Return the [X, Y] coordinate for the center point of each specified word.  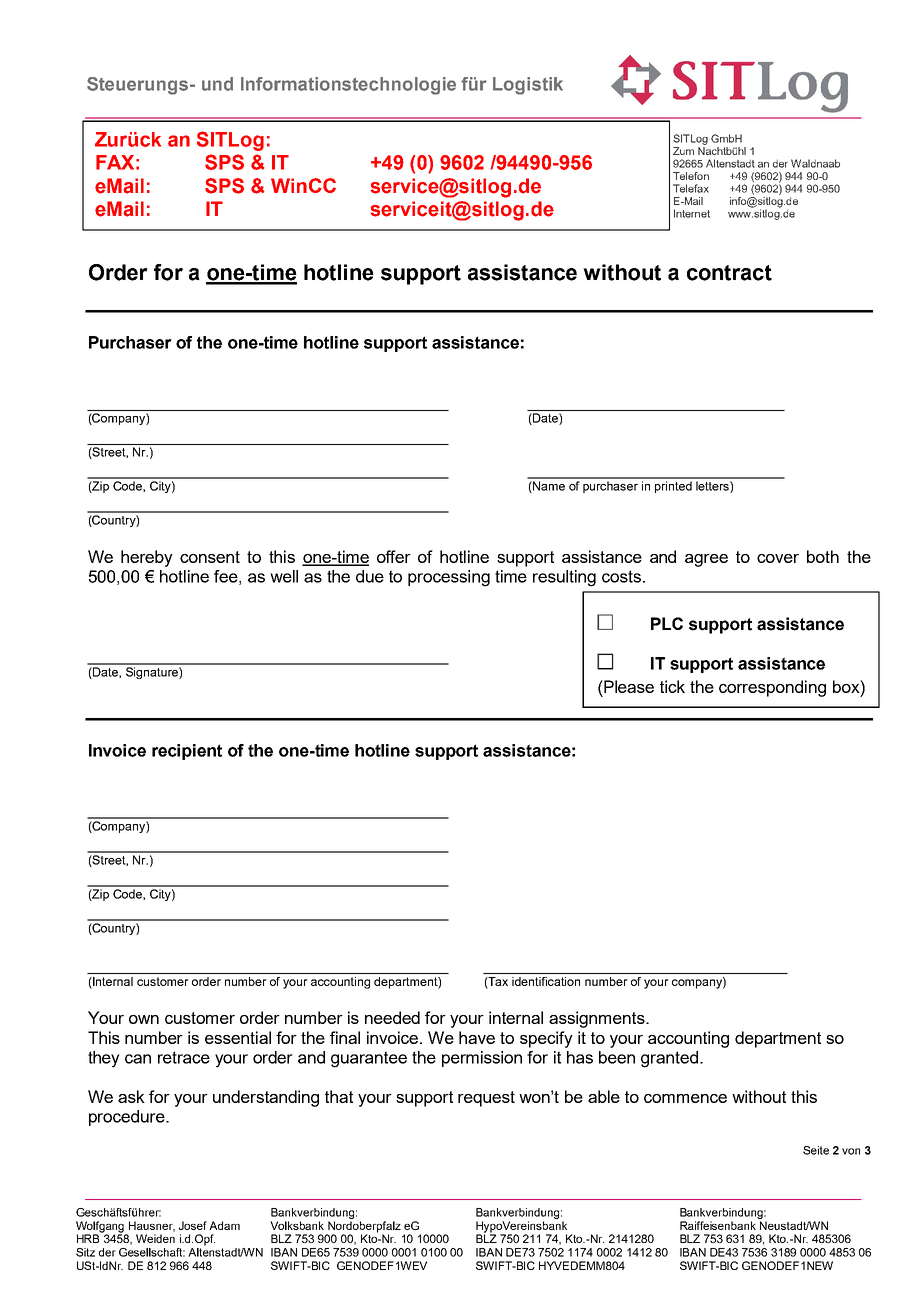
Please [628, 686]
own [144, 1019]
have [477, 1037]
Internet [692, 213]
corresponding [772, 688]
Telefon [691, 176]
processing [449, 578]
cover [778, 558]
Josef [193, 1225]
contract [729, 273]
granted [671, 1059]
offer [394, 556]
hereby [147, 558]
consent [210, 557]
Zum [683, 151]
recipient [187, 752]
